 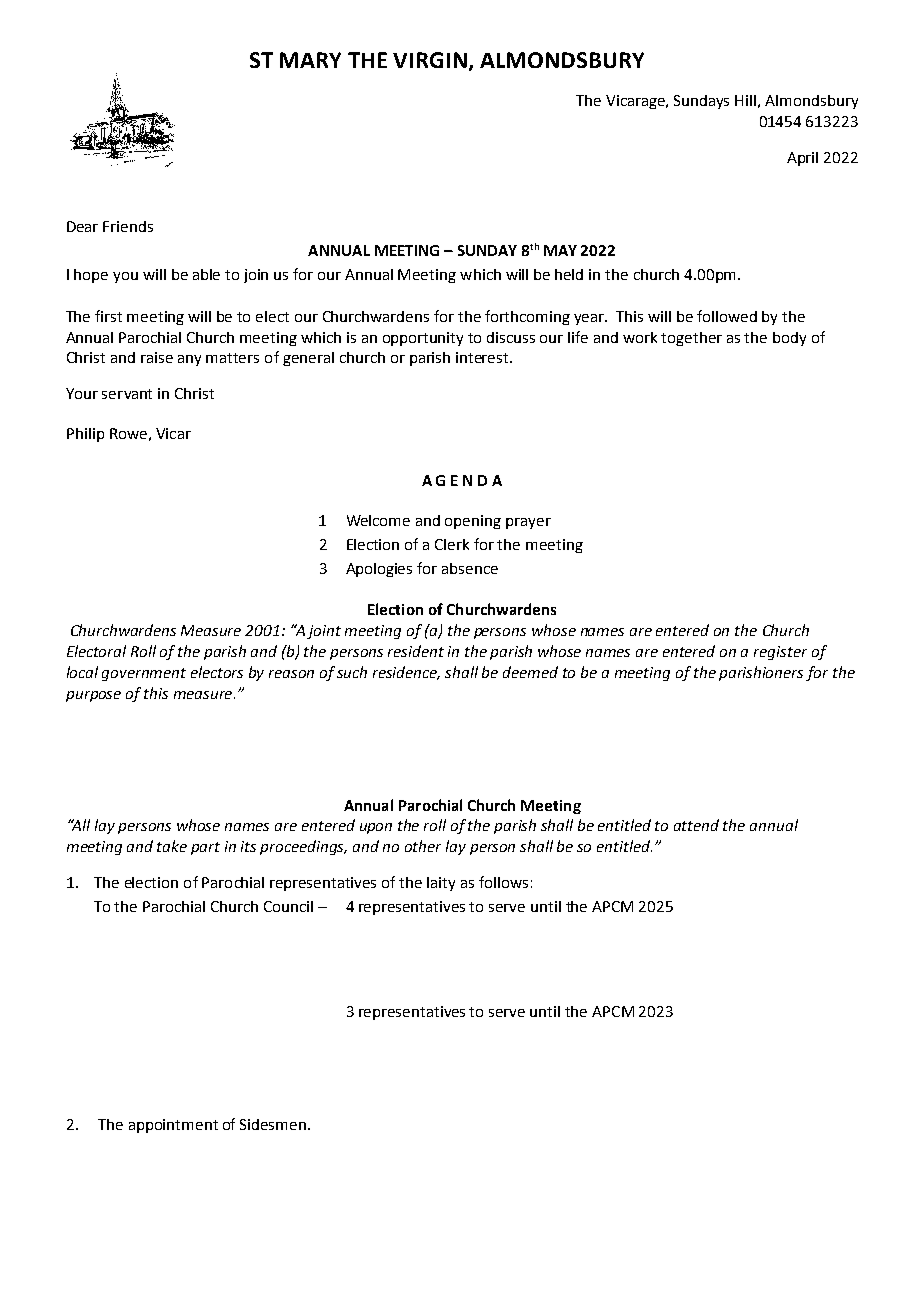 What do you see at coordinates (441, 884) in the screenshot?
I see `laity` at bounding box center [441, 884].
